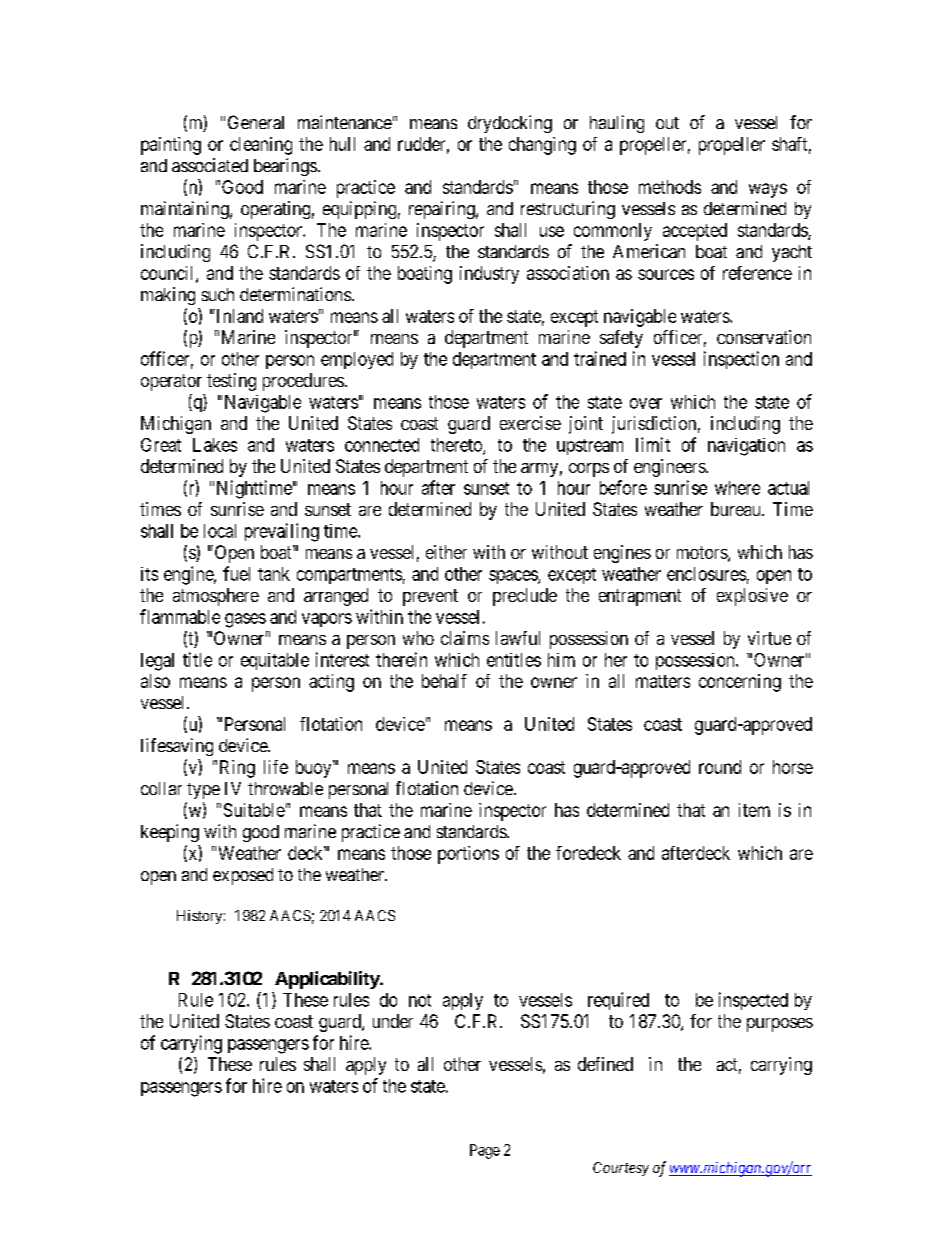 The width and height of the page is (952, 1233). What do you see at coordinates (621, 1169) in the page?
I see `Courtesy` at bounding box center [621, 1169].
